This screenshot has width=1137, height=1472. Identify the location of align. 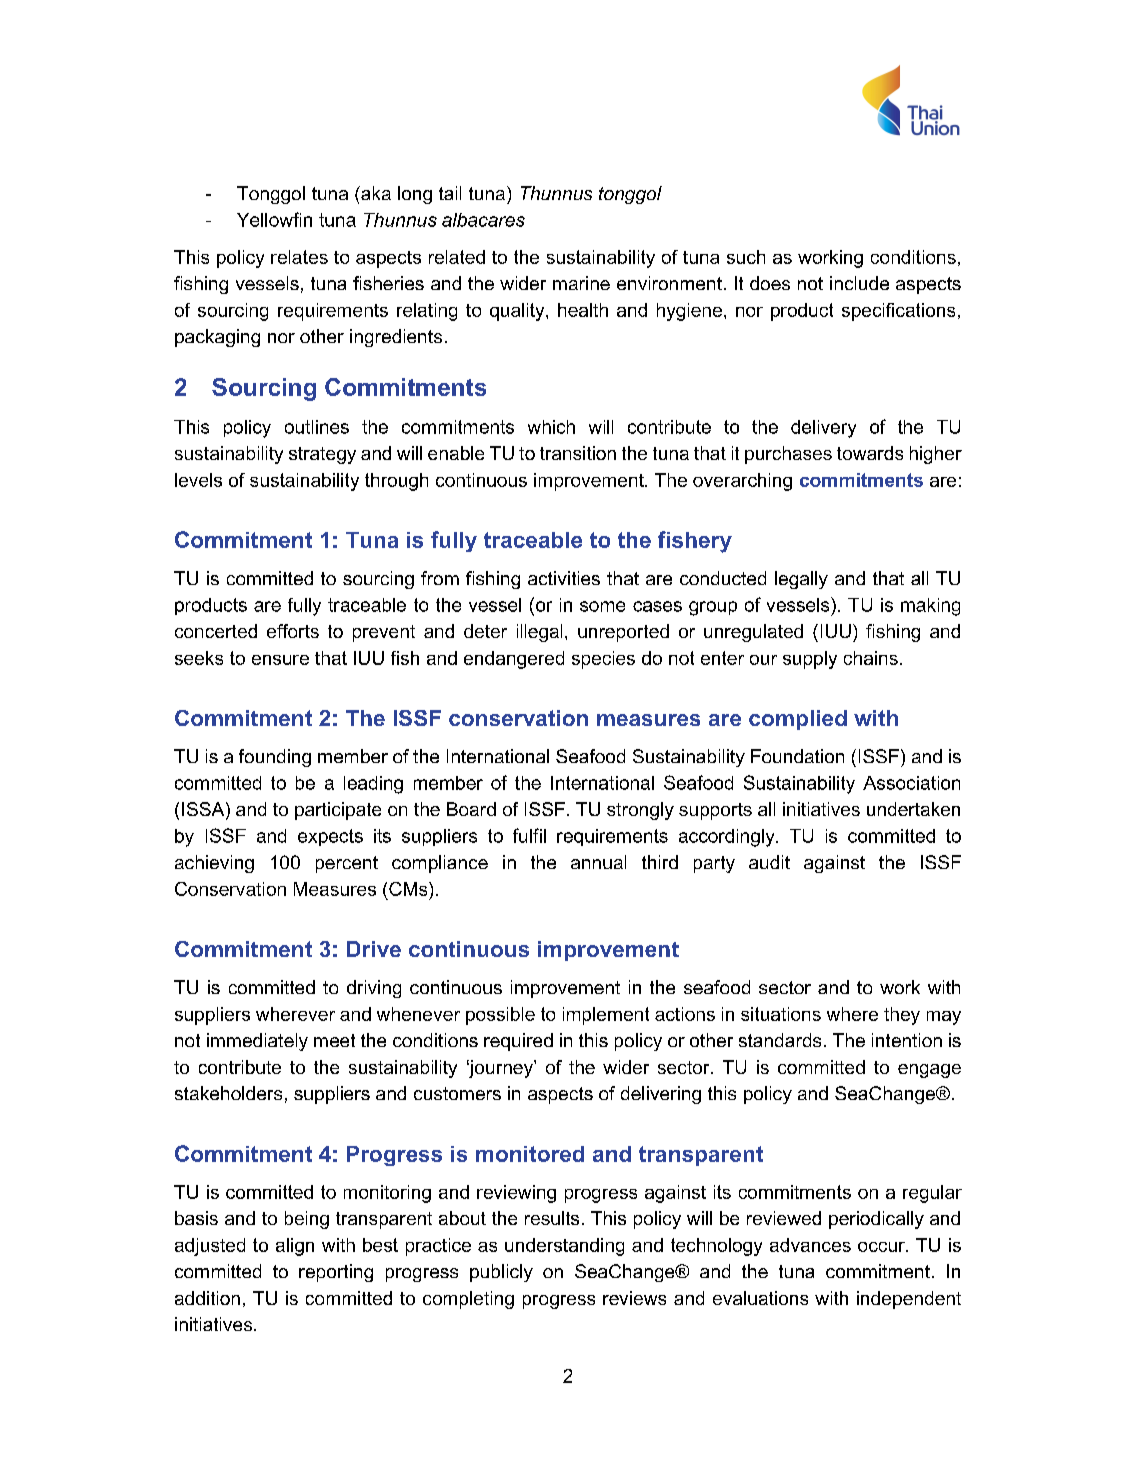
(295, 1247).
